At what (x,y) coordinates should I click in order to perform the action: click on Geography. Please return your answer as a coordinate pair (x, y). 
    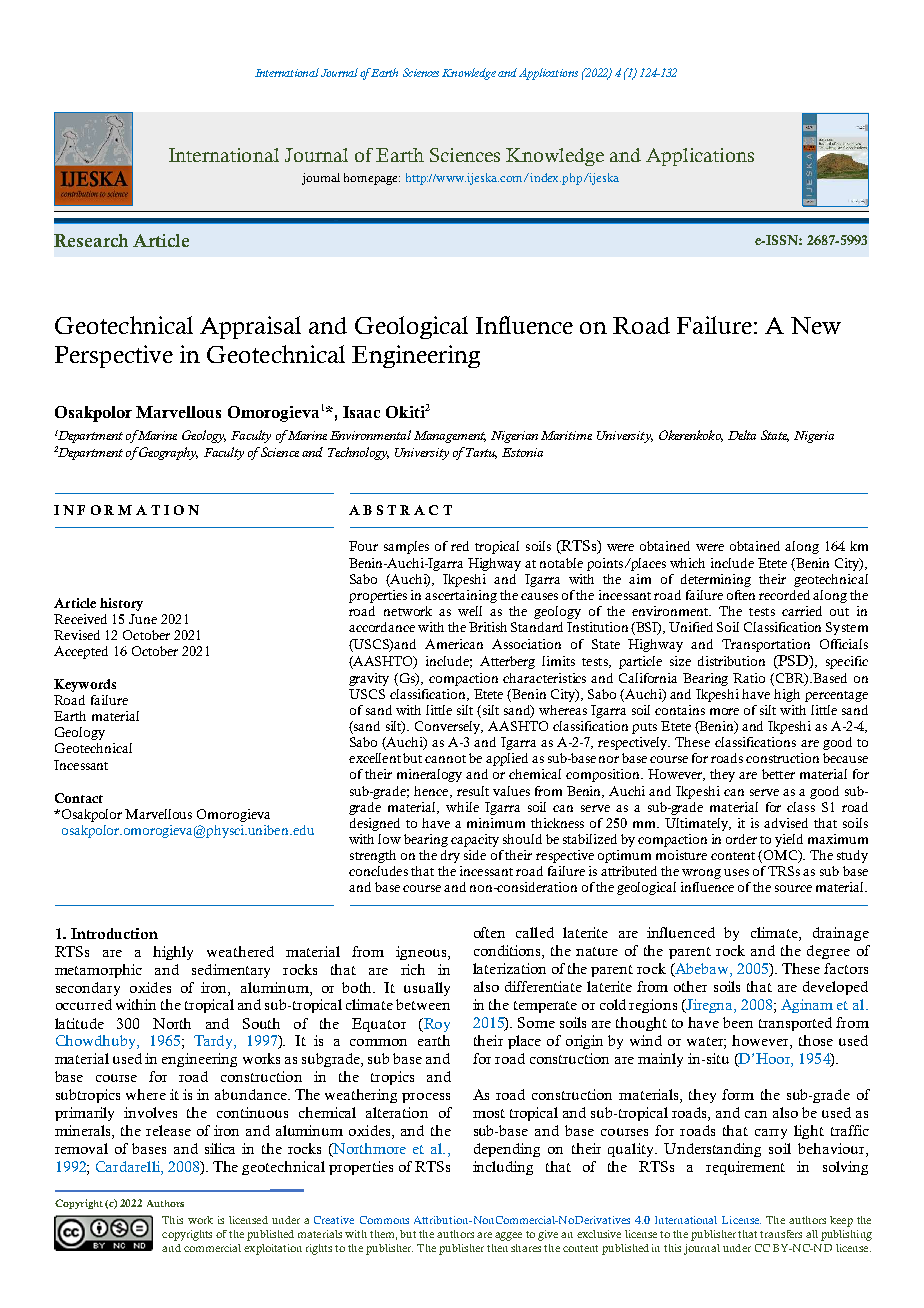
    Looking at the image, I should click on (168, 453).
